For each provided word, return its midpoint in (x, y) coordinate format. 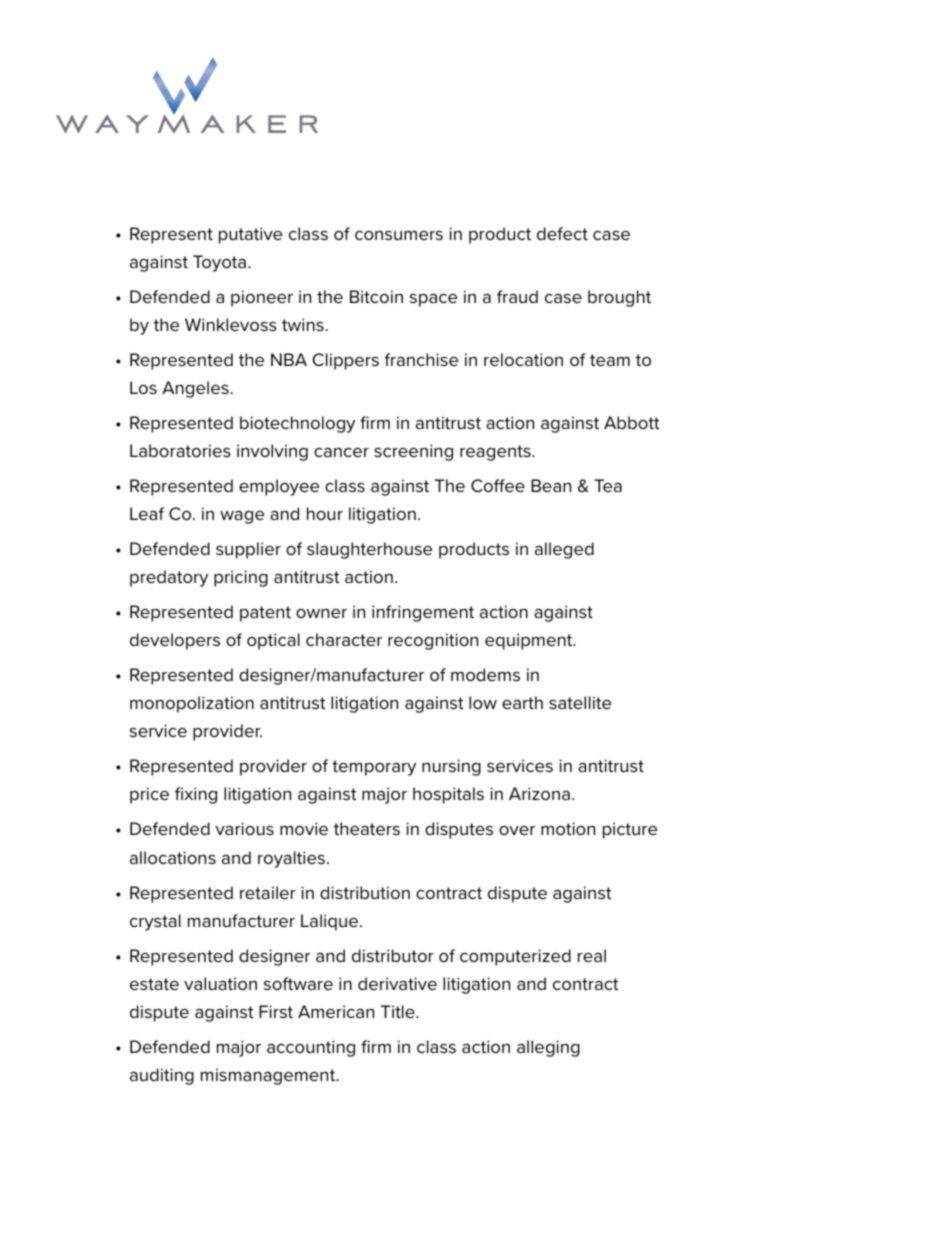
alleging (548, 1048)
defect (562, 233)
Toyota (219, 263)
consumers (399, 235)
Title (399, 1011)
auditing (162, 1076)
